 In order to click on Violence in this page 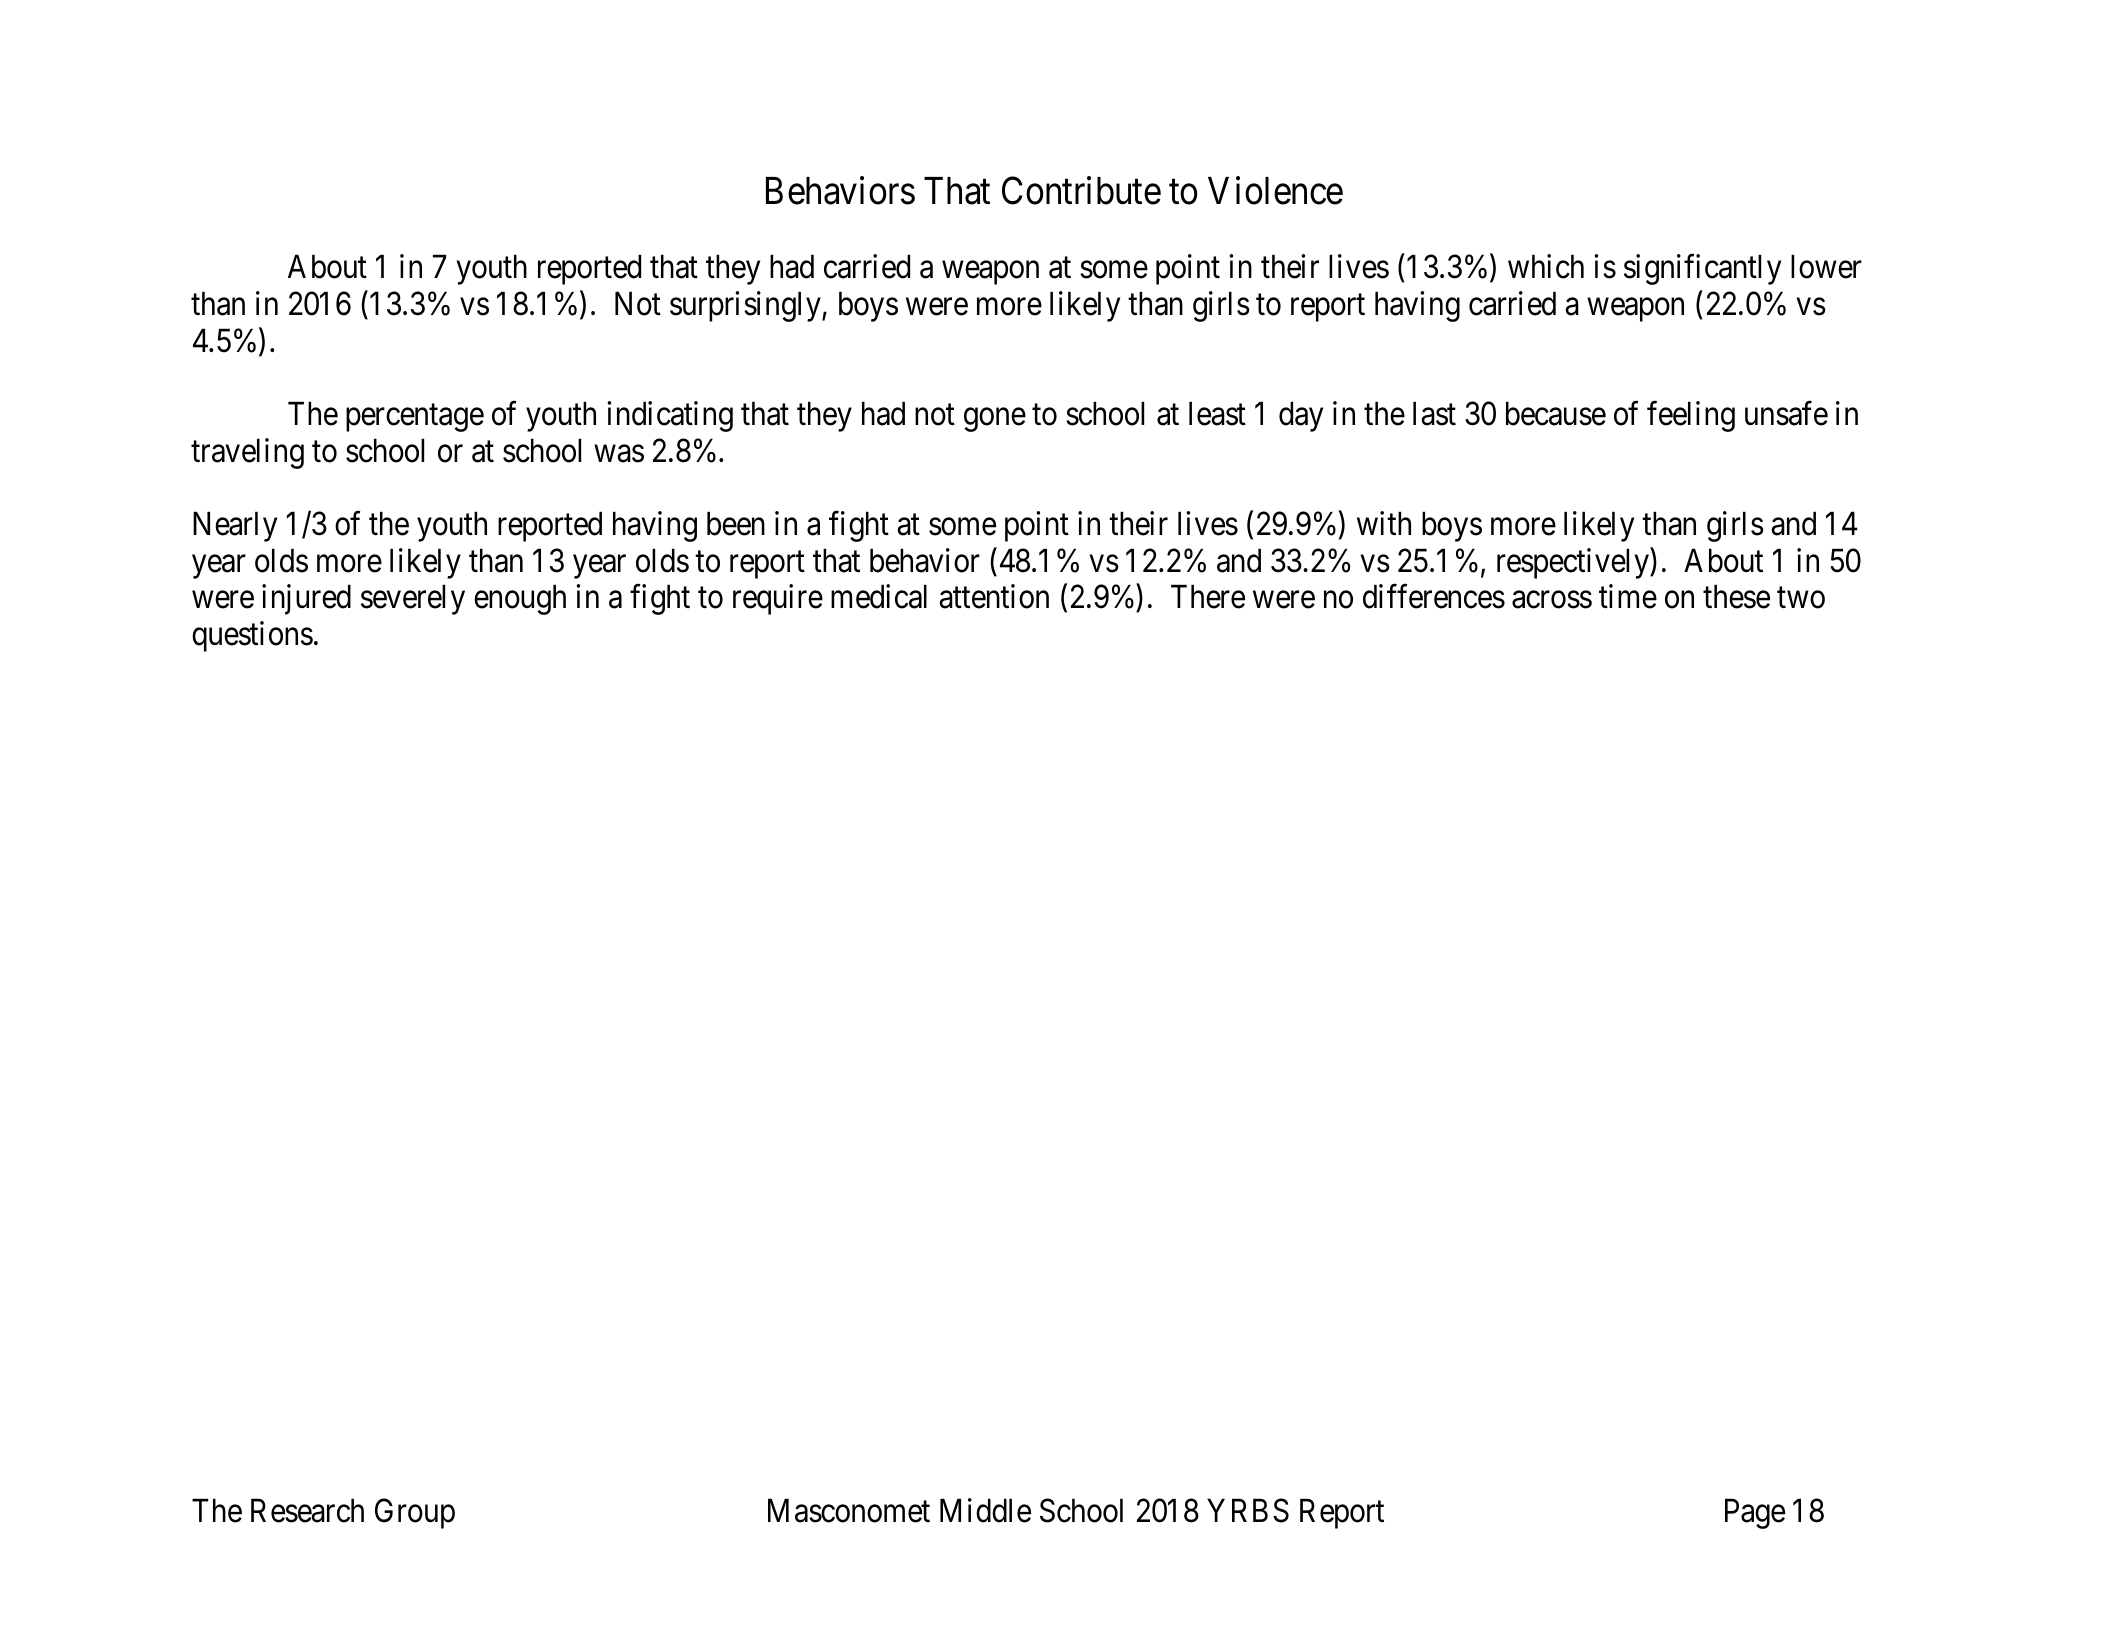, I will do `click(1275, 190)`.
